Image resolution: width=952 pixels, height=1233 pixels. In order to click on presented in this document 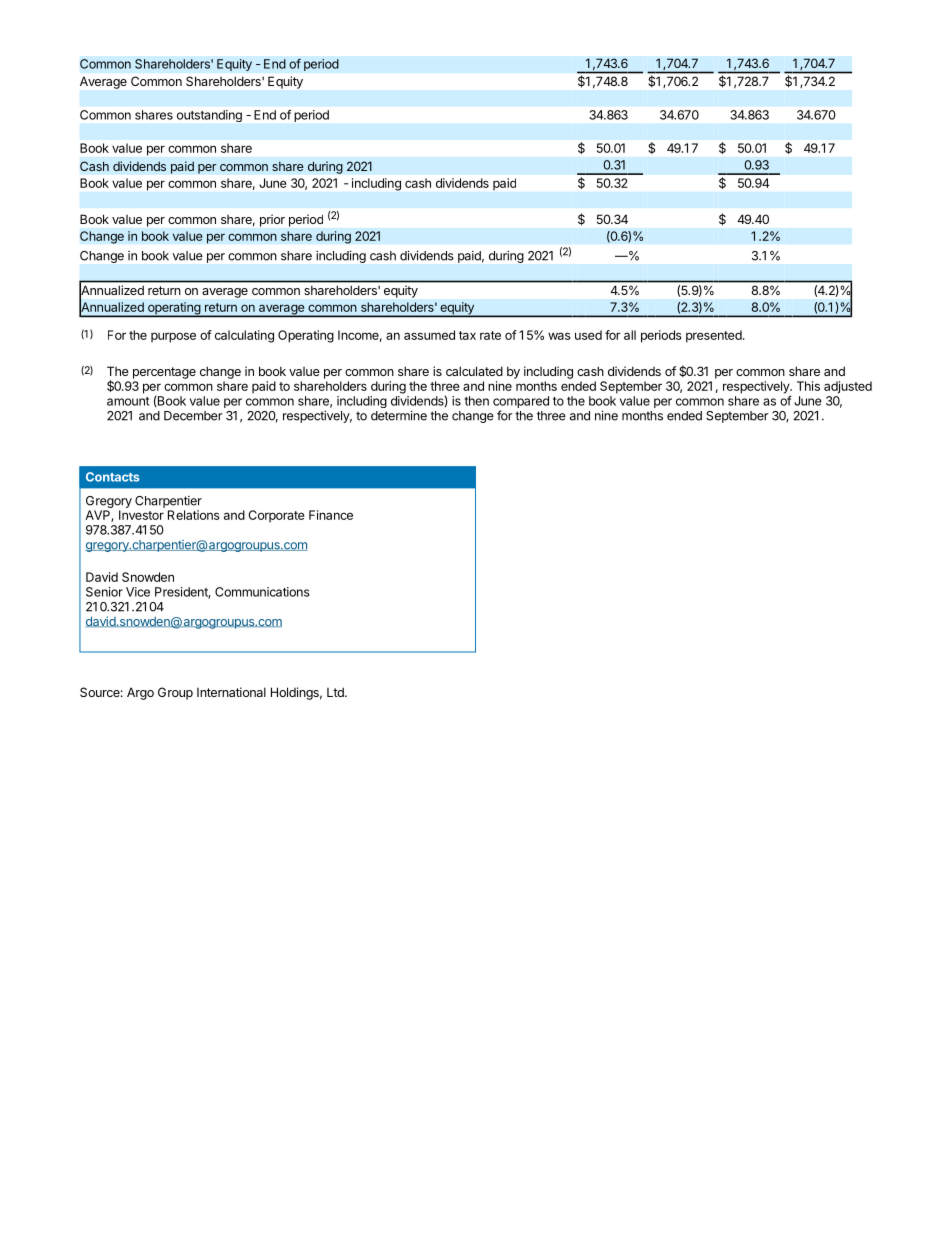, I will do `click(714, 336)`.
